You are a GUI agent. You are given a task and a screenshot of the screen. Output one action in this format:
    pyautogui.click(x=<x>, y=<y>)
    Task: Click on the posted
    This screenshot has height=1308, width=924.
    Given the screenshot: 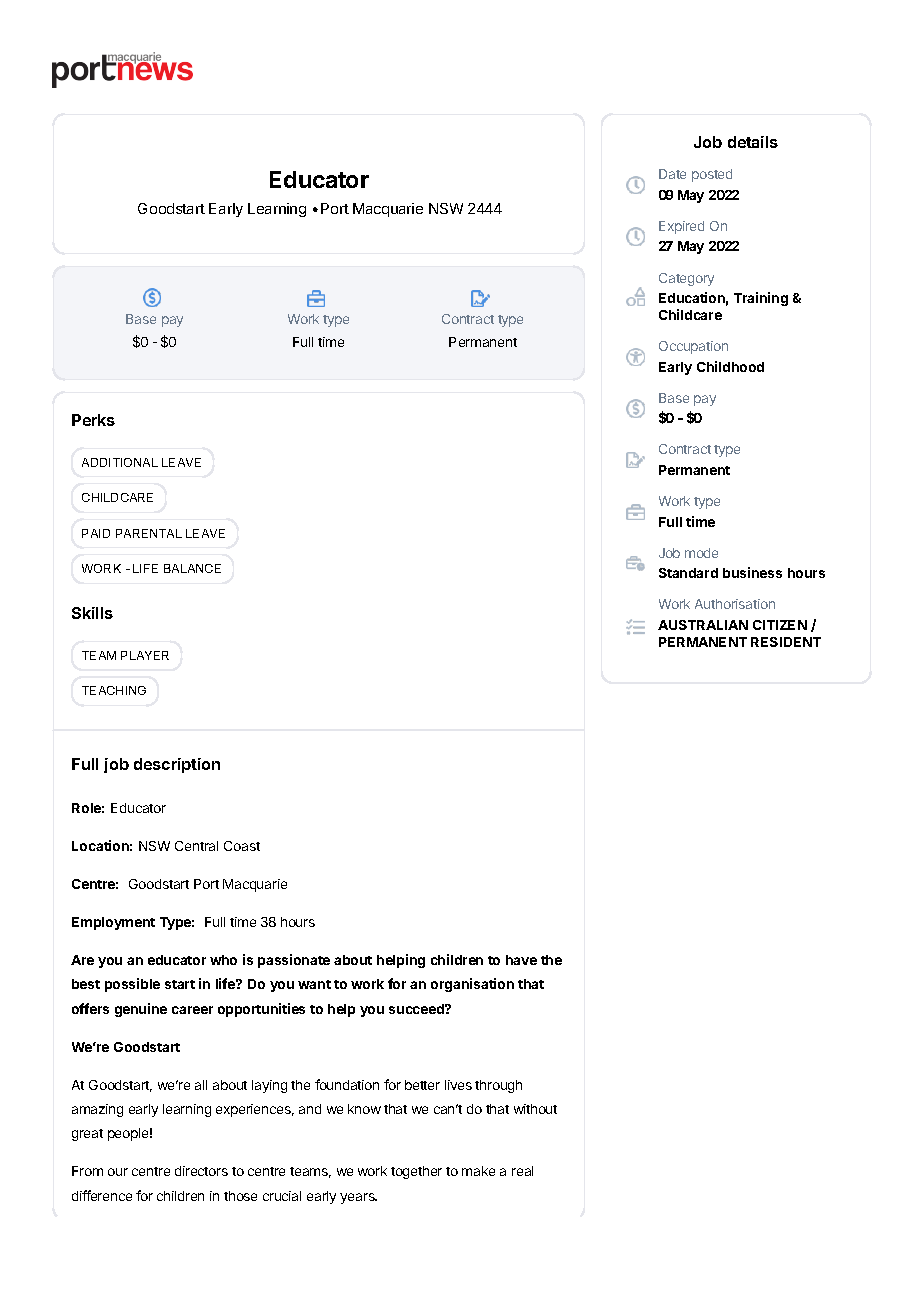 What is the action you would take?
    pyautogui.click(x=712, y=175)
